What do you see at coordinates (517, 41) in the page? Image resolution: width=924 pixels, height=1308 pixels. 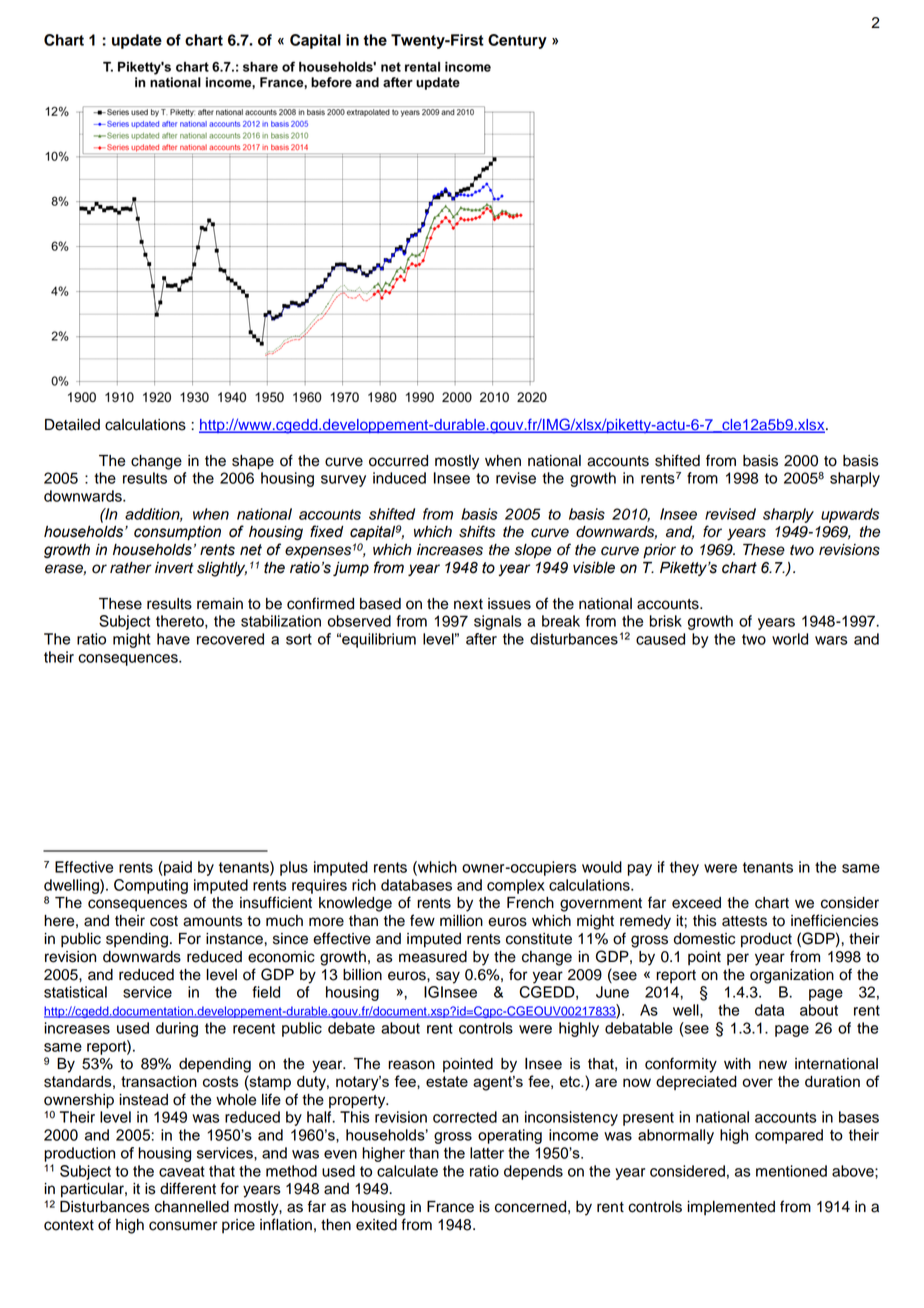 I see `Century` at bounding box center [517, 41].
